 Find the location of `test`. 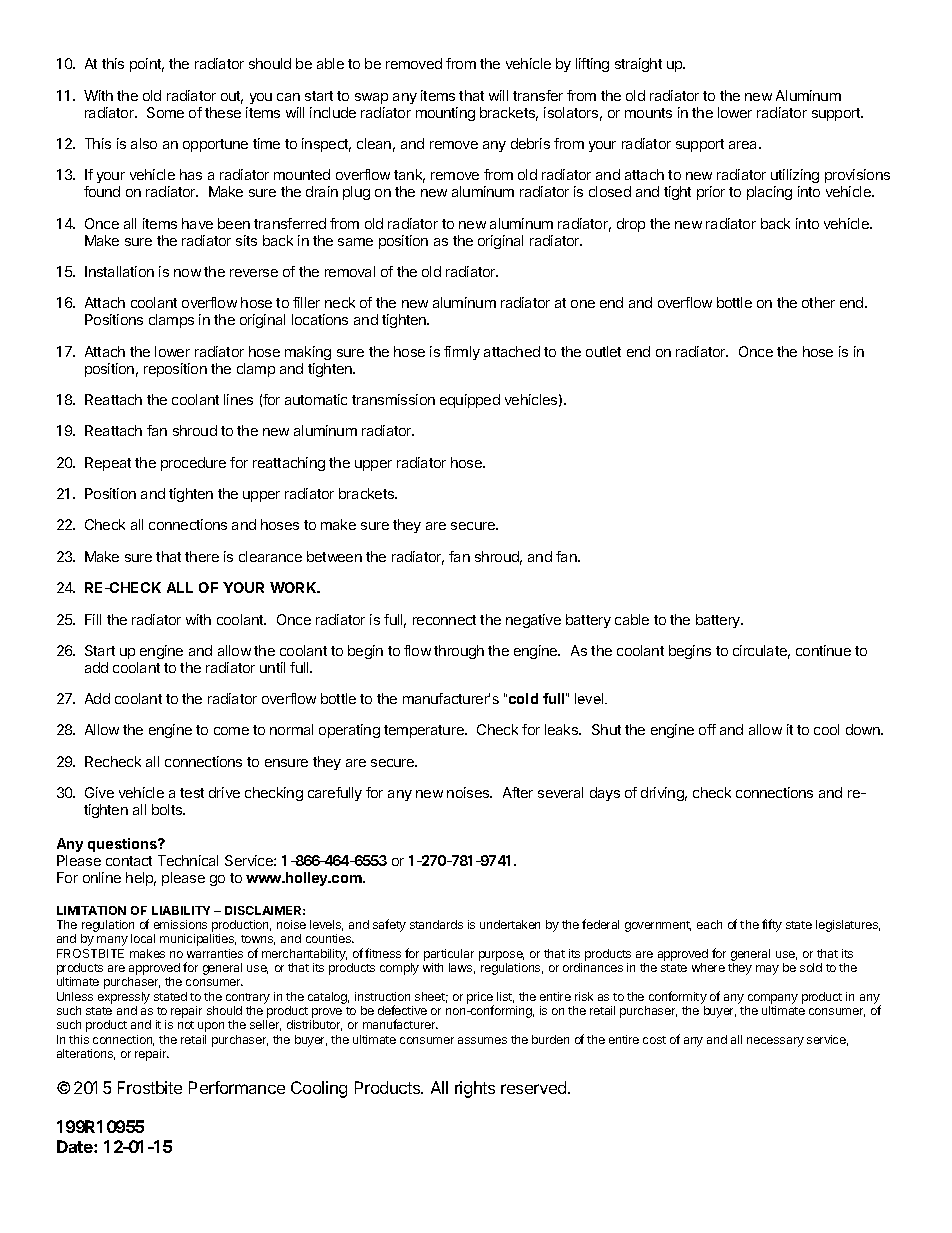

test is located at coordinates (192, 793).
